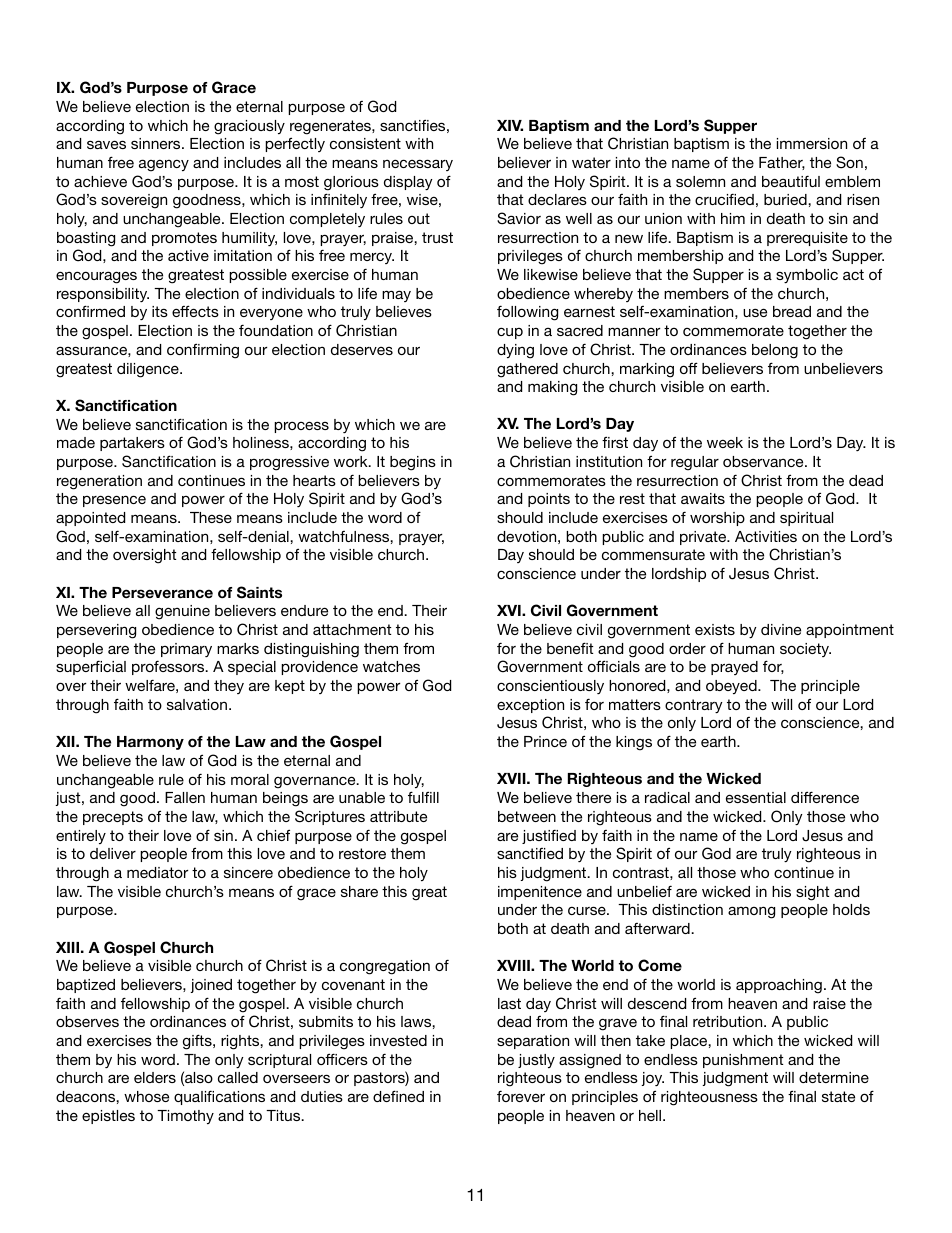 The height and width of the page is (1233, 952). Describe the element at coordinates (211, 517) in the page. I see `These` at that location.
